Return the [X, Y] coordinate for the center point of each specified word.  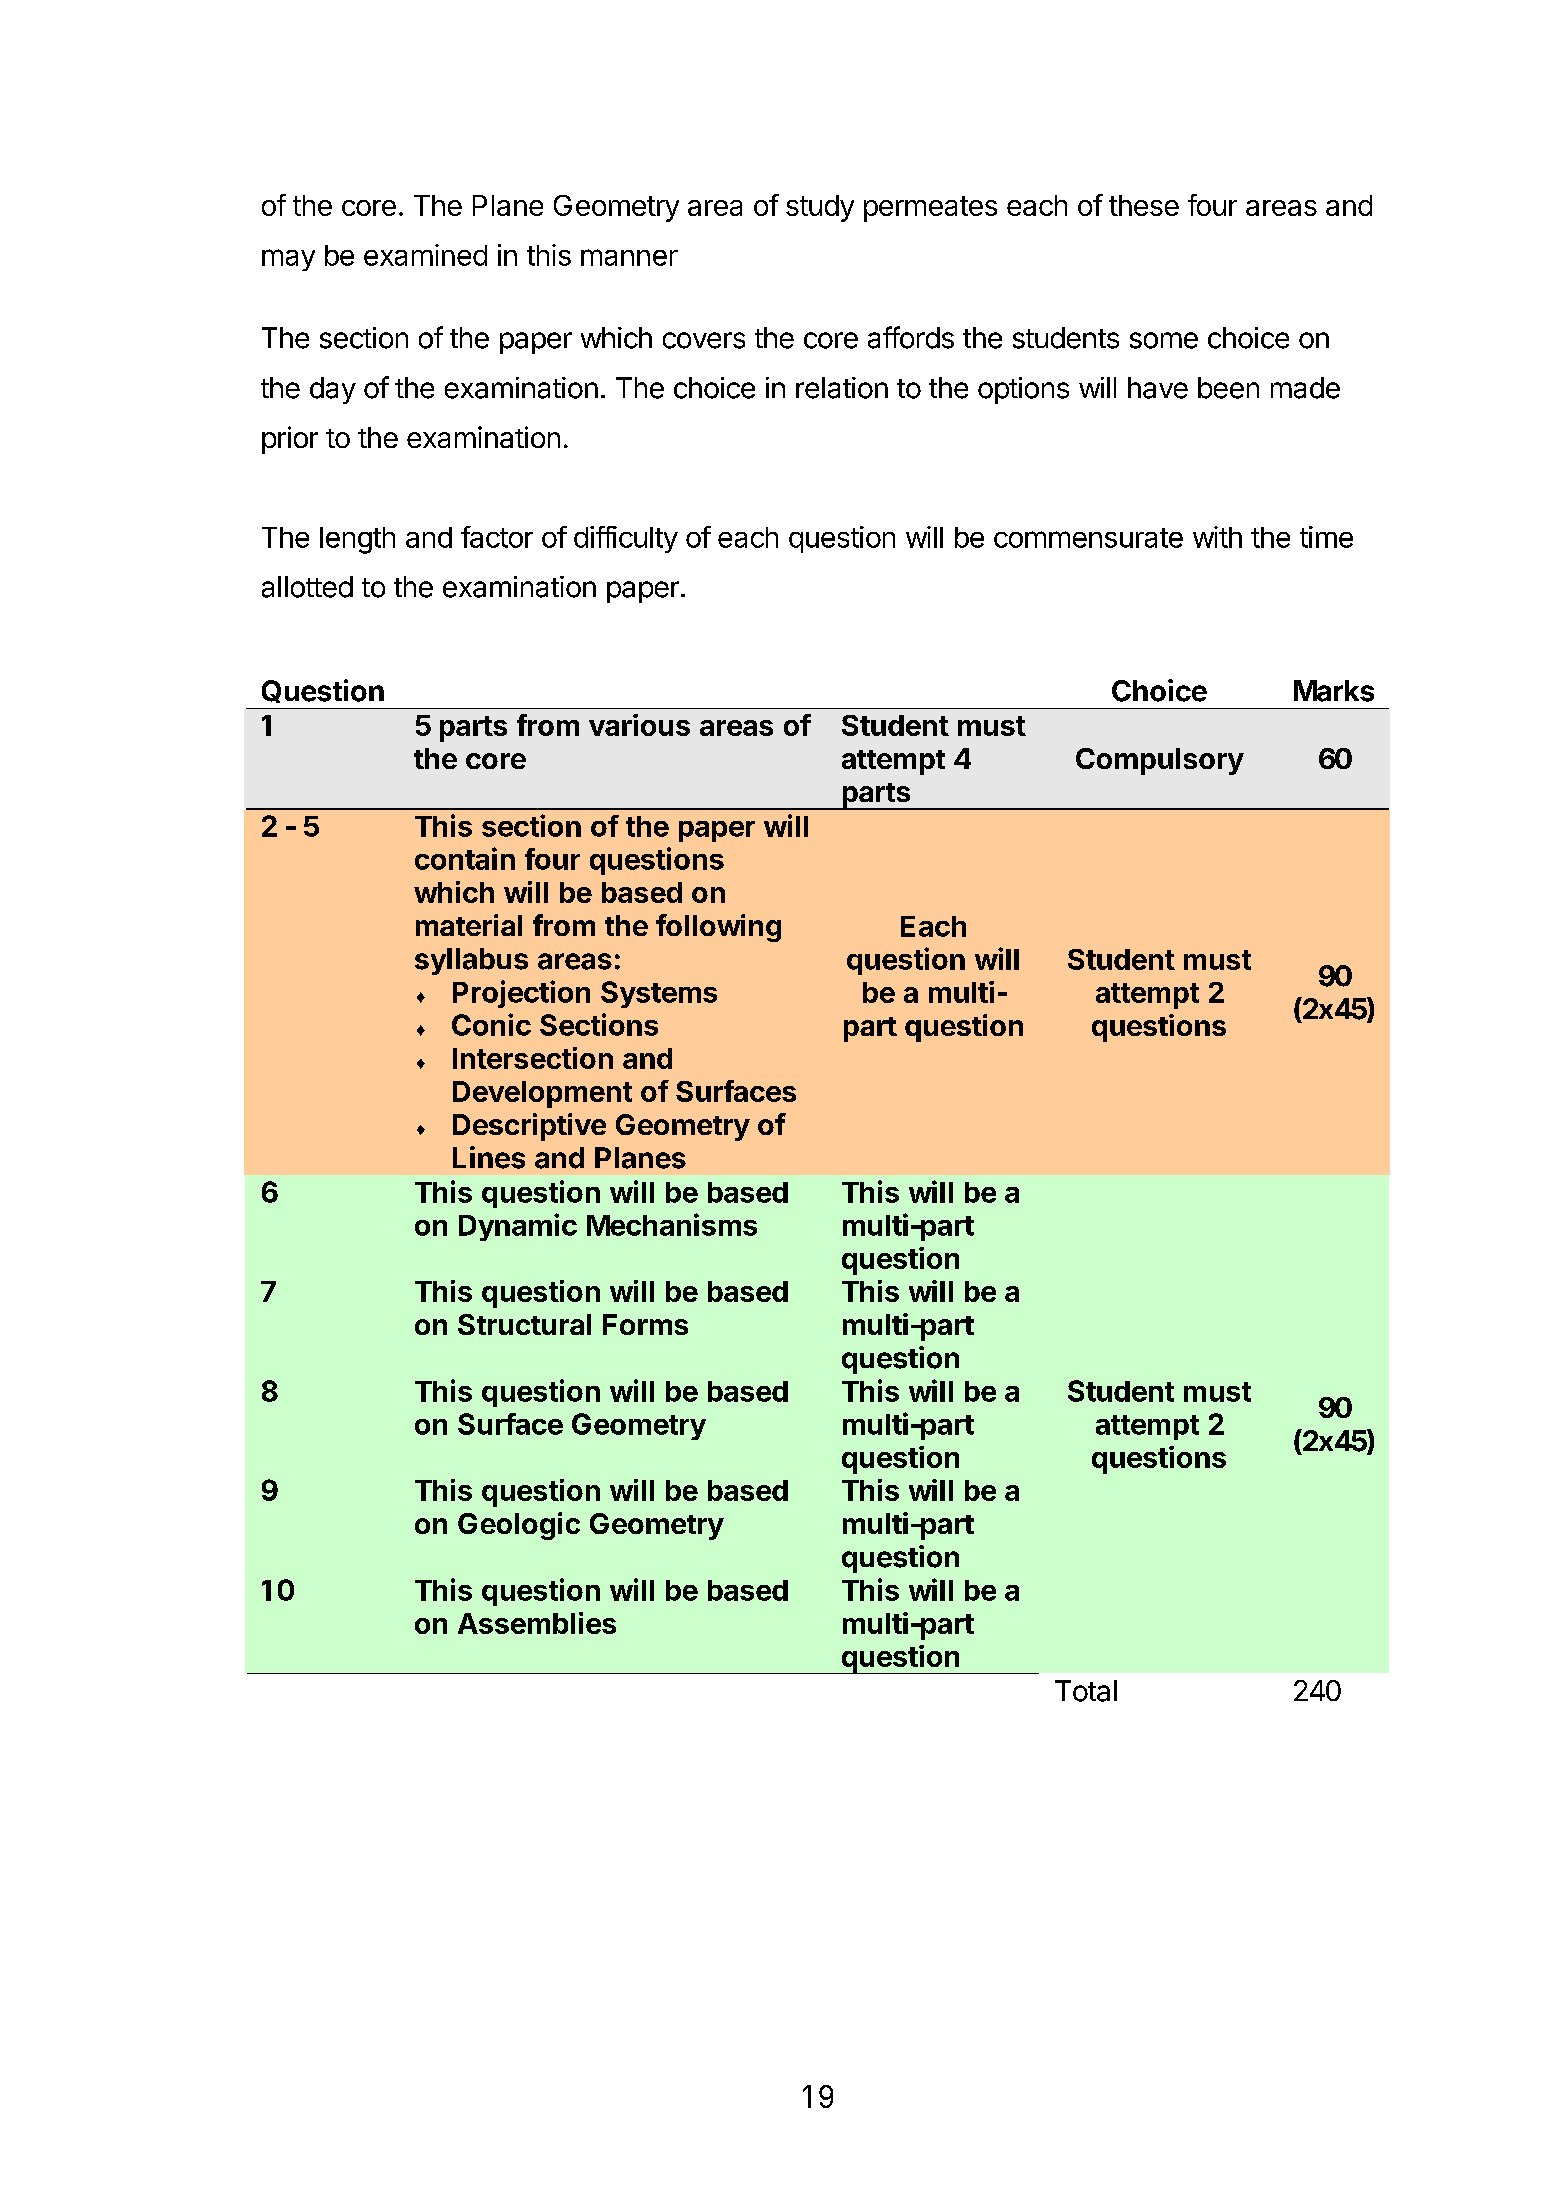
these [1144, 205]
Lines [489, 1157]
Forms [645, 1324]
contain [465, 858]
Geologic [519, 1526]
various [639, 725]
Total [1086, 1691]
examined [425, 255]
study [820, 208]
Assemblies [537, 1623]
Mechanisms [672, 1224]
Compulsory [1160, 761]
